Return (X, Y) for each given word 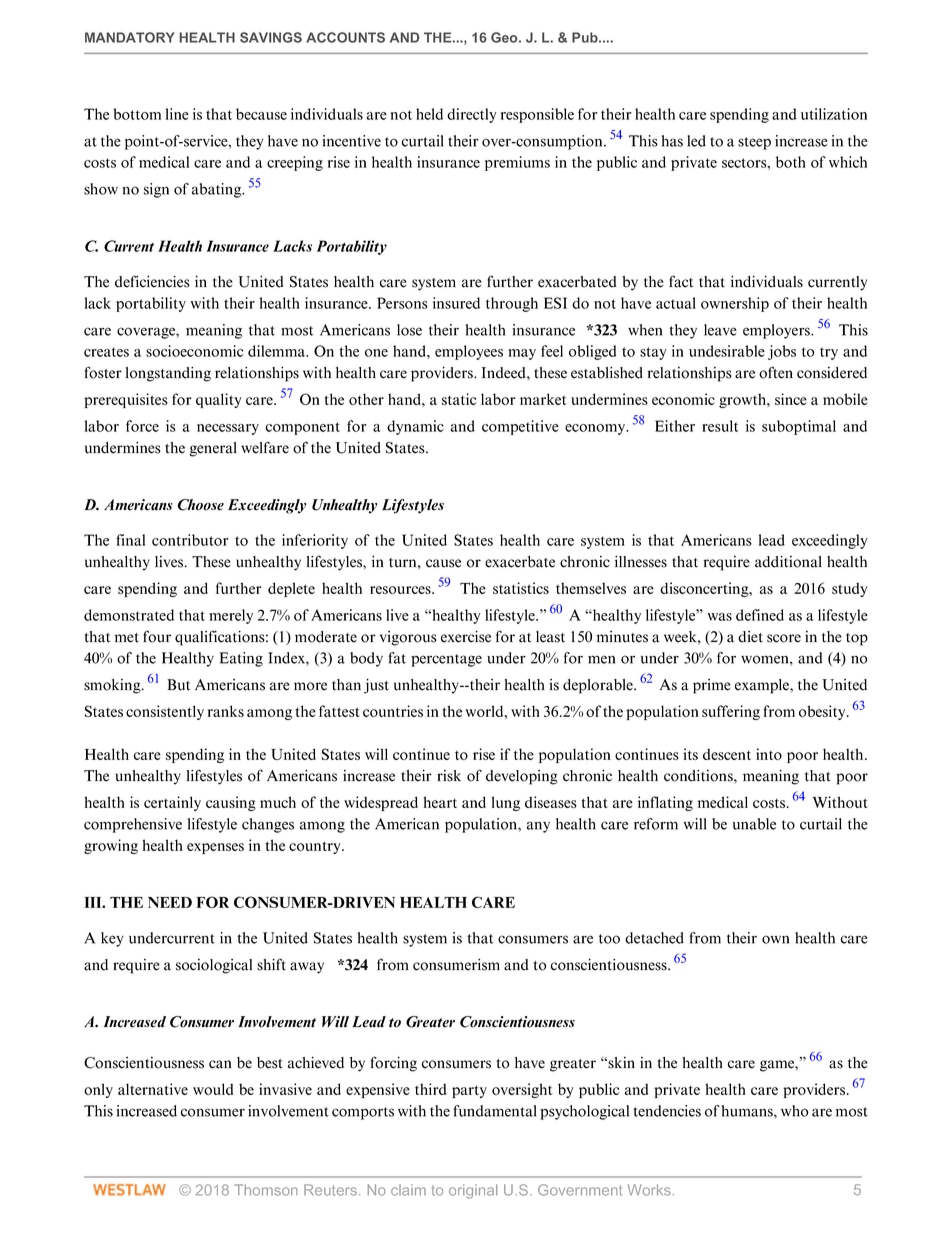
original (473, 1191)
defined (760, 615)
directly (472, 115)
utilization (834, 114)
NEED (170, 902)
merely (231, 616)
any (538, 827)
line (177, 114)
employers (777, 331)
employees (469, 352)
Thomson (266, 1190)
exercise (466, 637)
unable (754, 824)
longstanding (168, 374)
